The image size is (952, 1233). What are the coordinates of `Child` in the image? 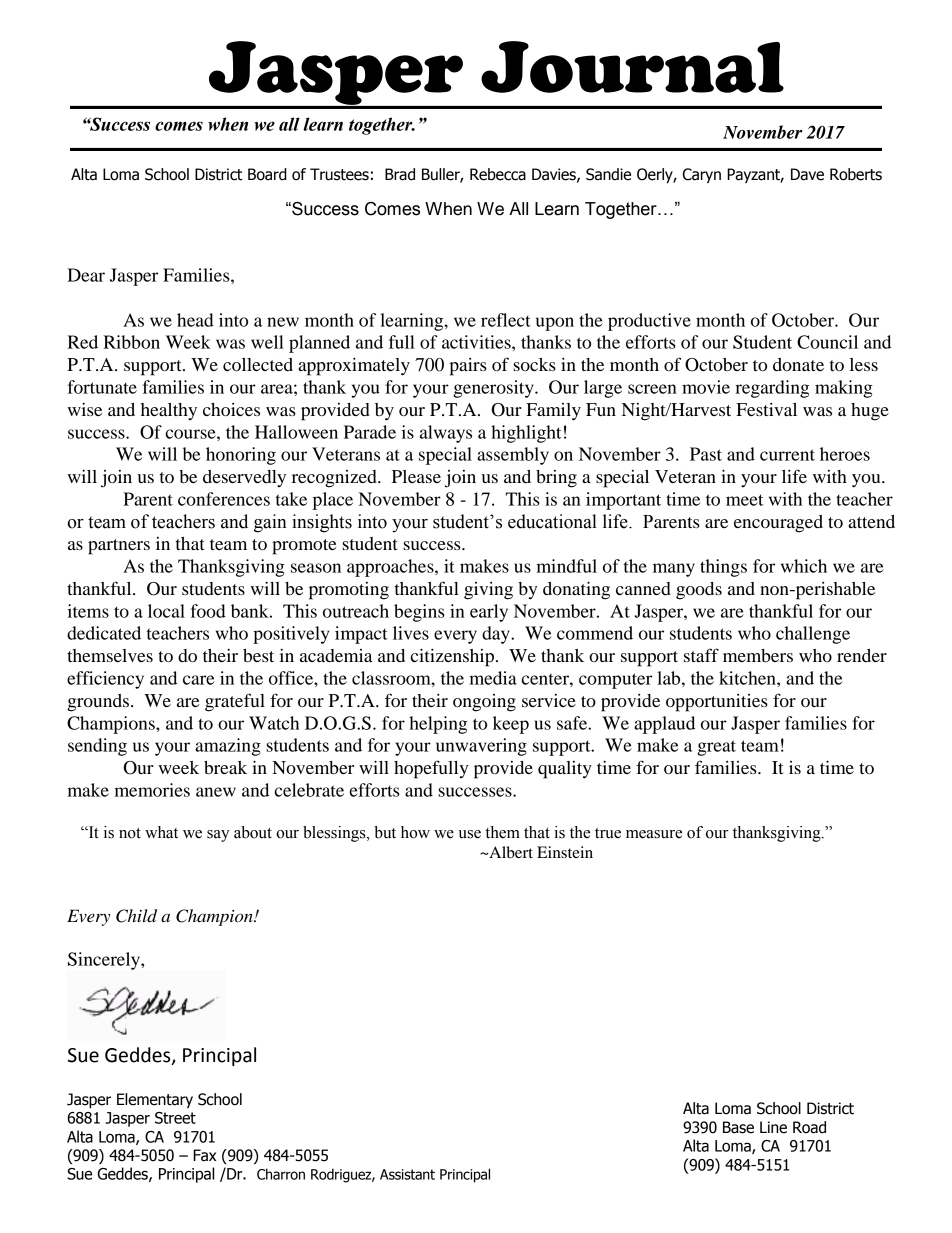 It's located at (136, 916).
